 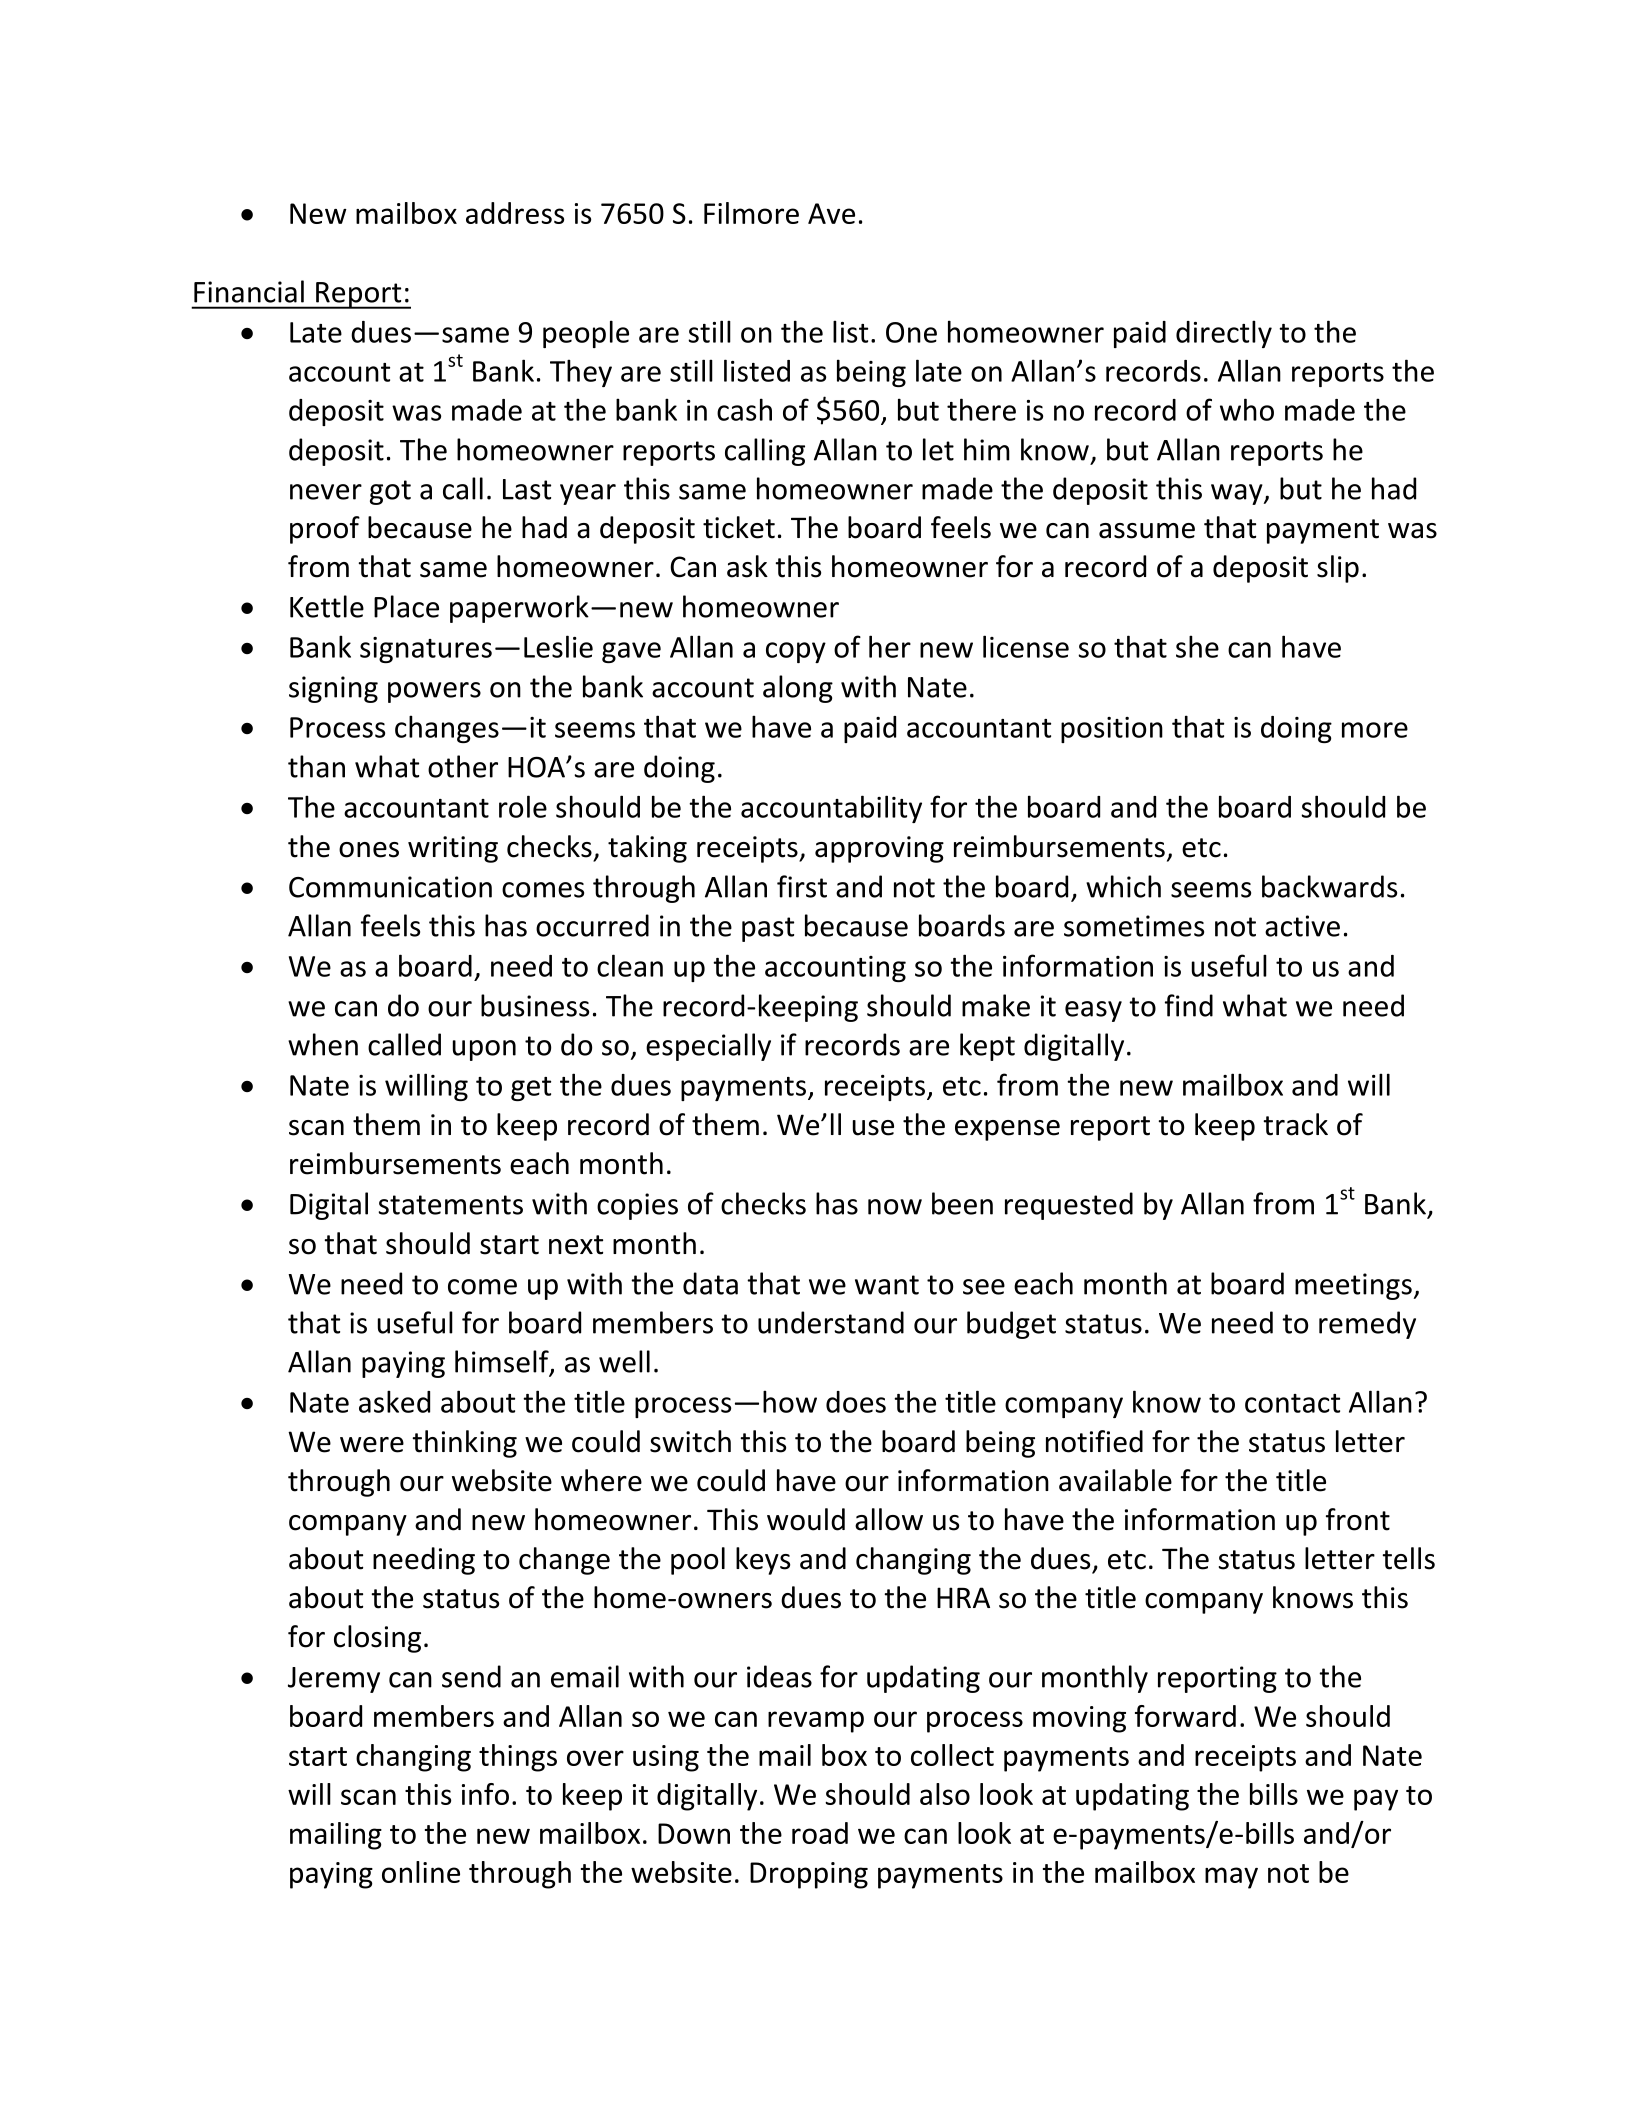 What do you see at coordinates (708, 1047) in the screenshot?
I see `especially` at bounding box center [708, 1047].
